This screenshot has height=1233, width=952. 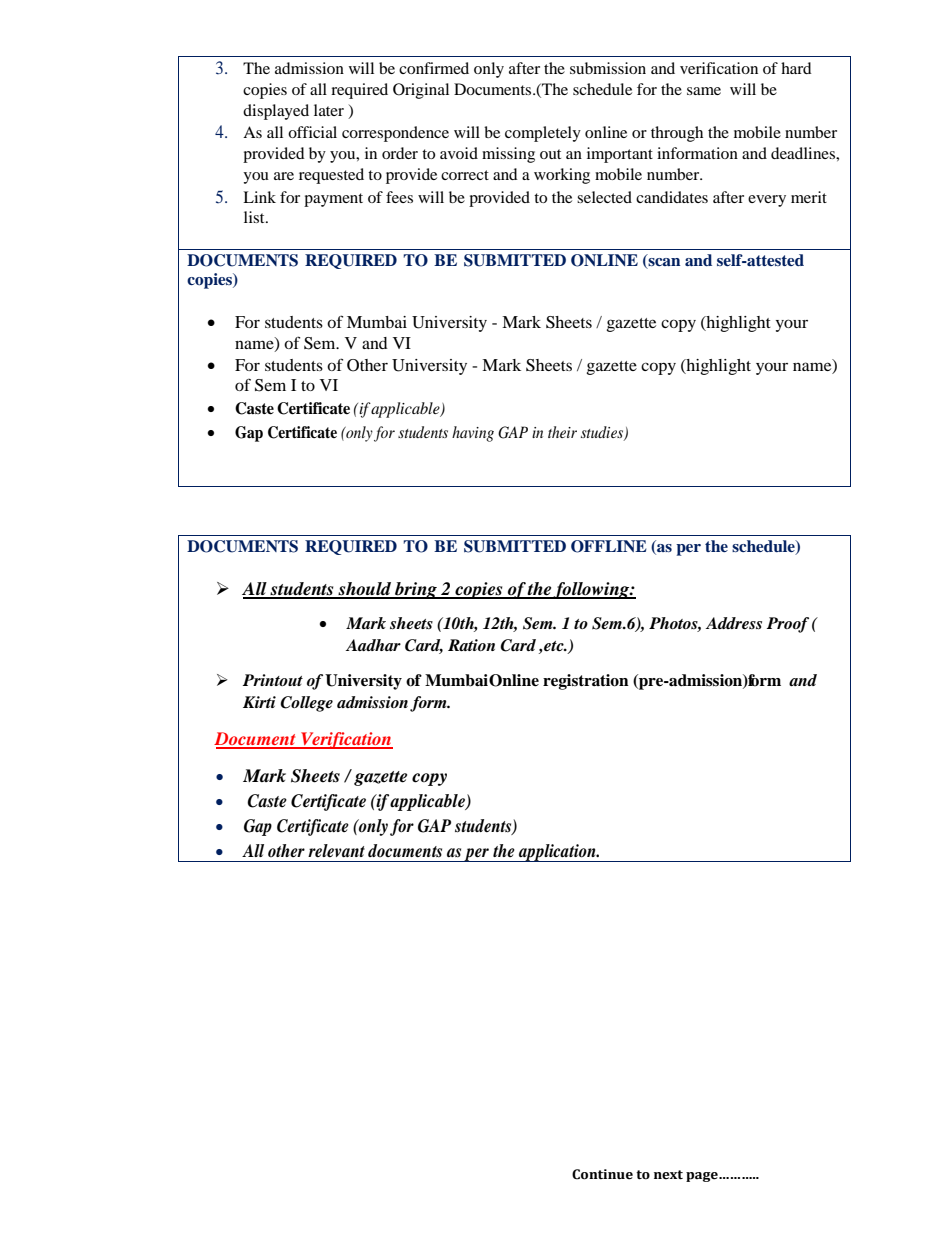 What do you see at coordinates (609, 546) in the screenshot?
I see `OFFLINE` at bounding box center [609, 546].
